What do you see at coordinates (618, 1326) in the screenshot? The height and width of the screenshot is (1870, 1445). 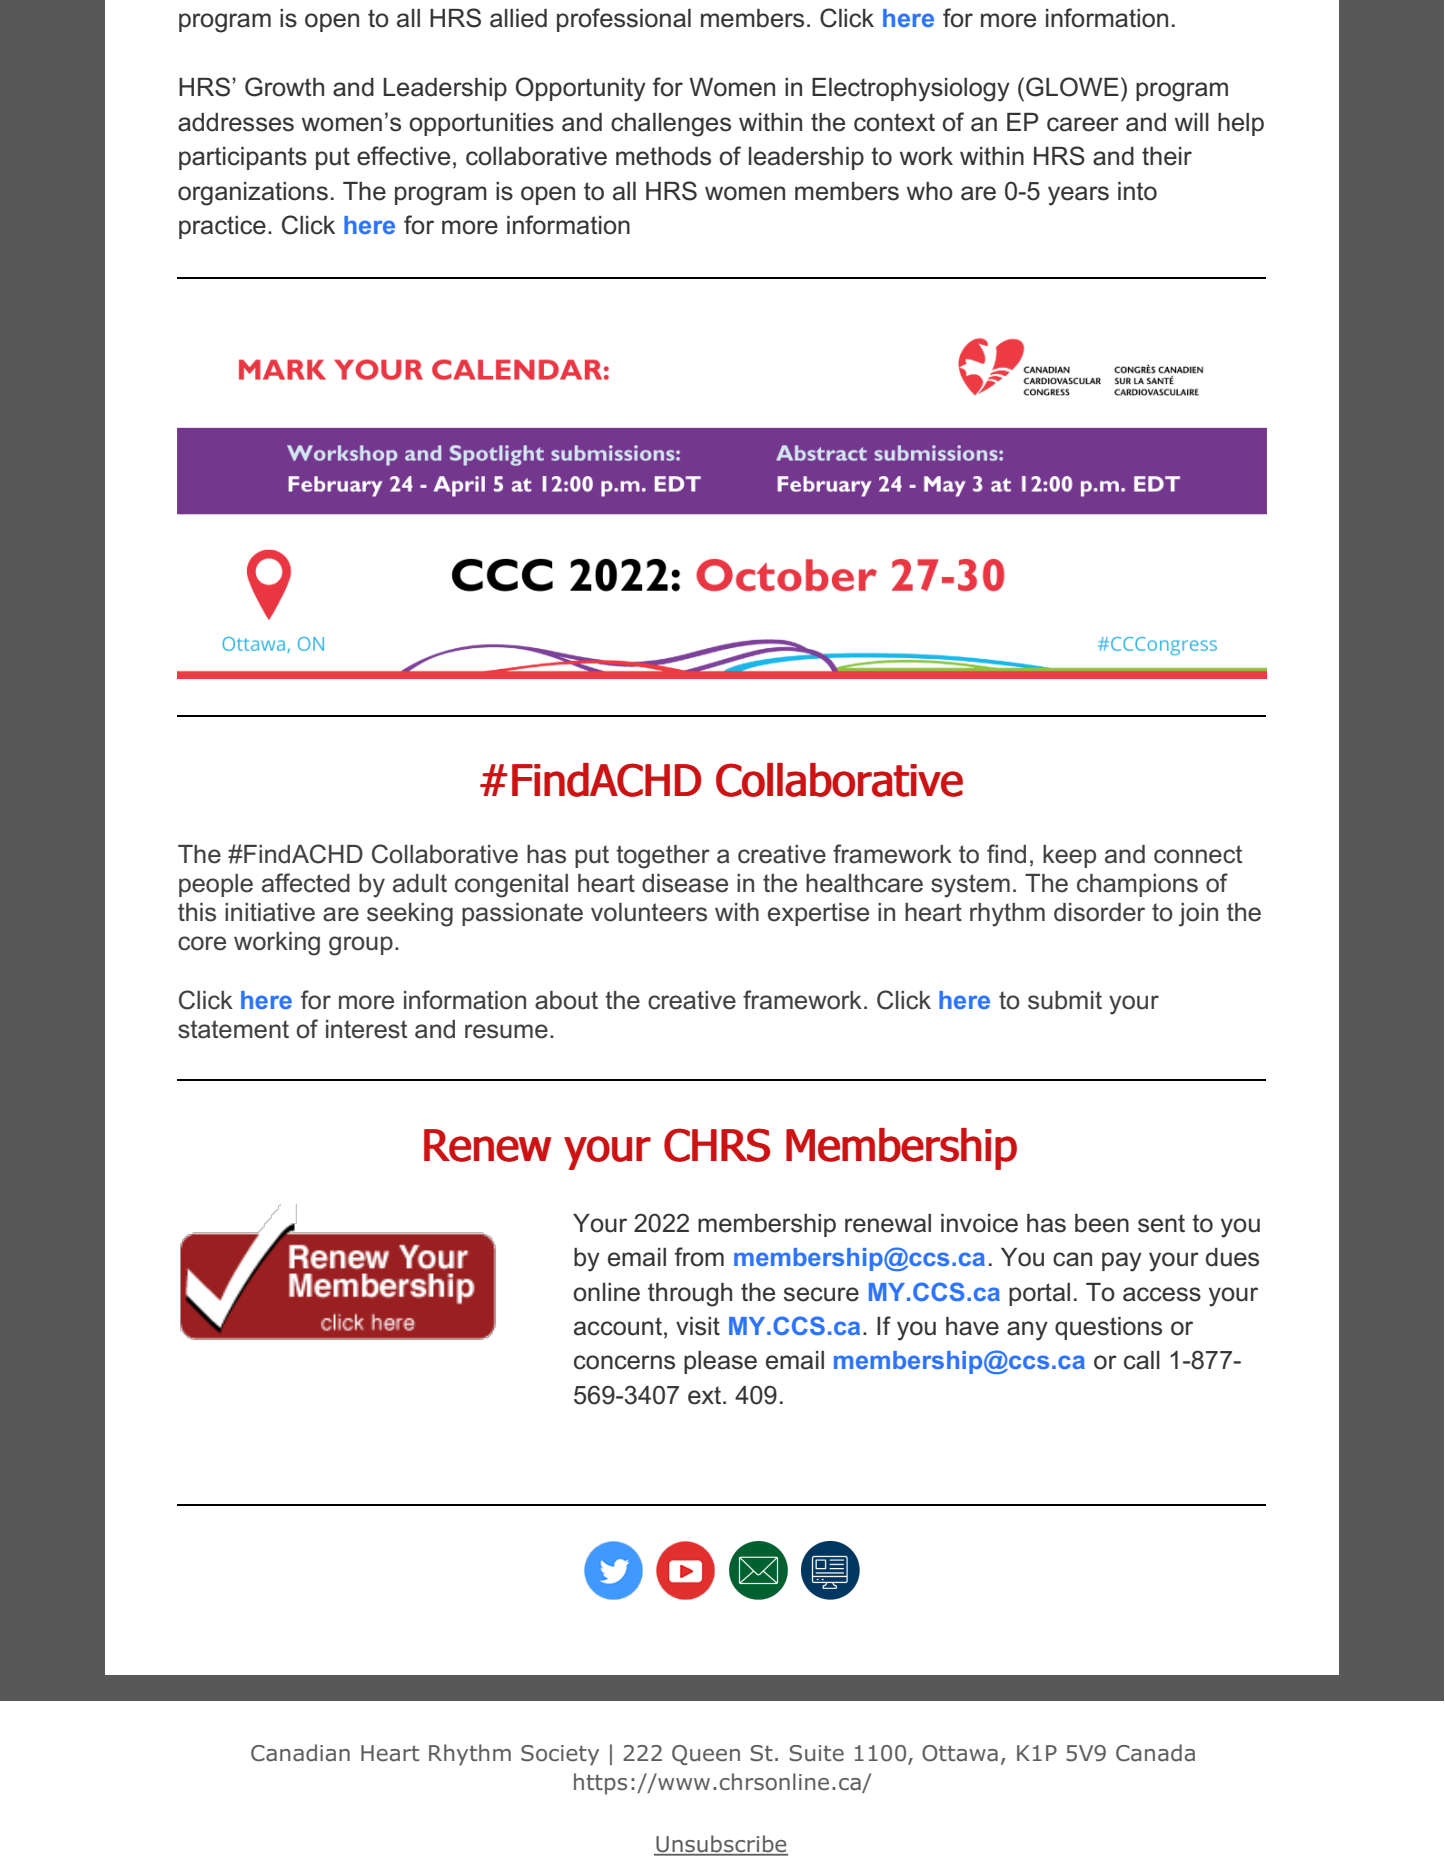 I see `account` at bounding box center [618, 1326].
